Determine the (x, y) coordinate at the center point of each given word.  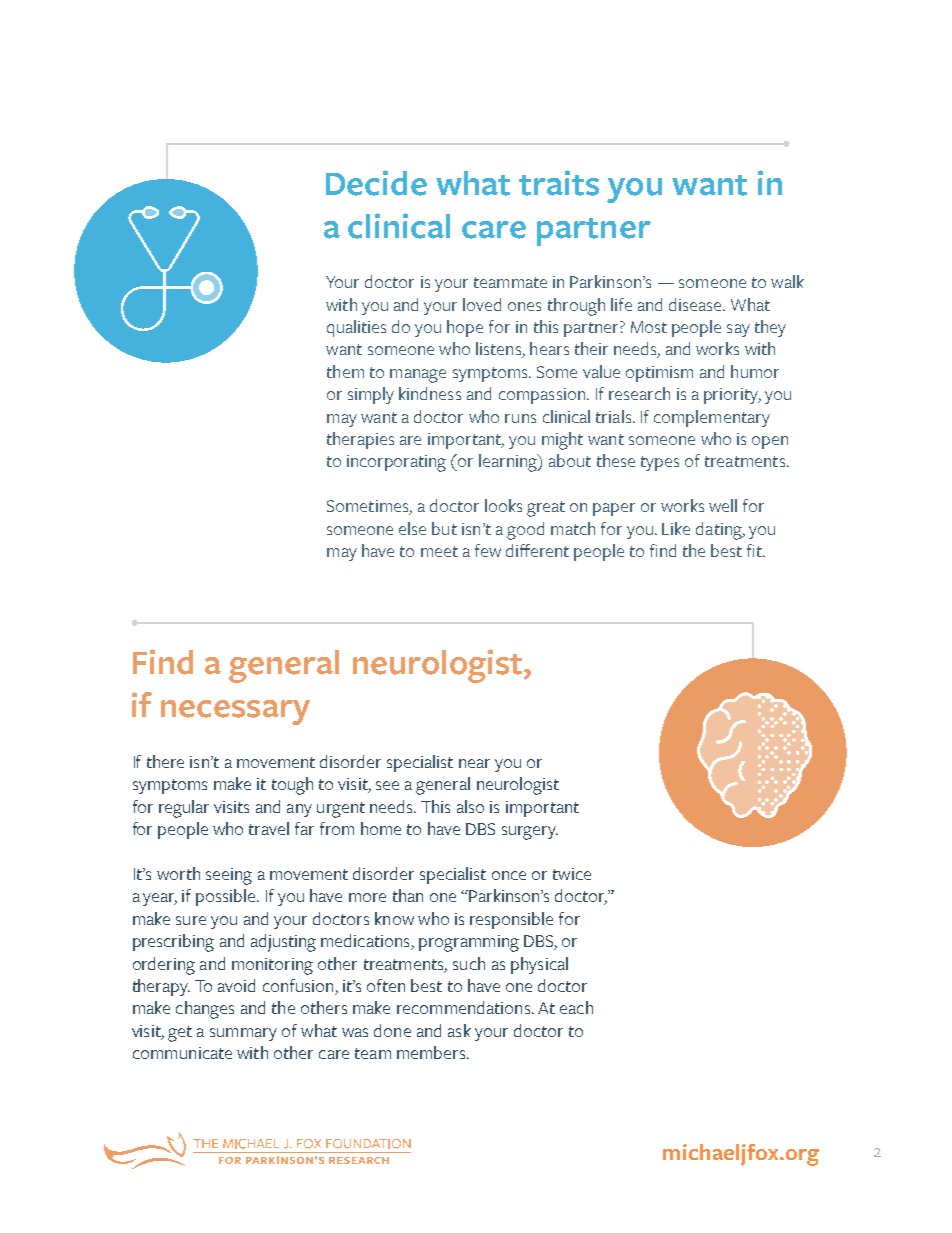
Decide (376, 183)
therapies (360, 440)
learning (509, 463)
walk (787, 281)
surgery (530, 833)
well (723, 505)
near (474, 763)
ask (459, 1030)
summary (243, 1034)
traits (559, 183)
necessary (235, 712)
